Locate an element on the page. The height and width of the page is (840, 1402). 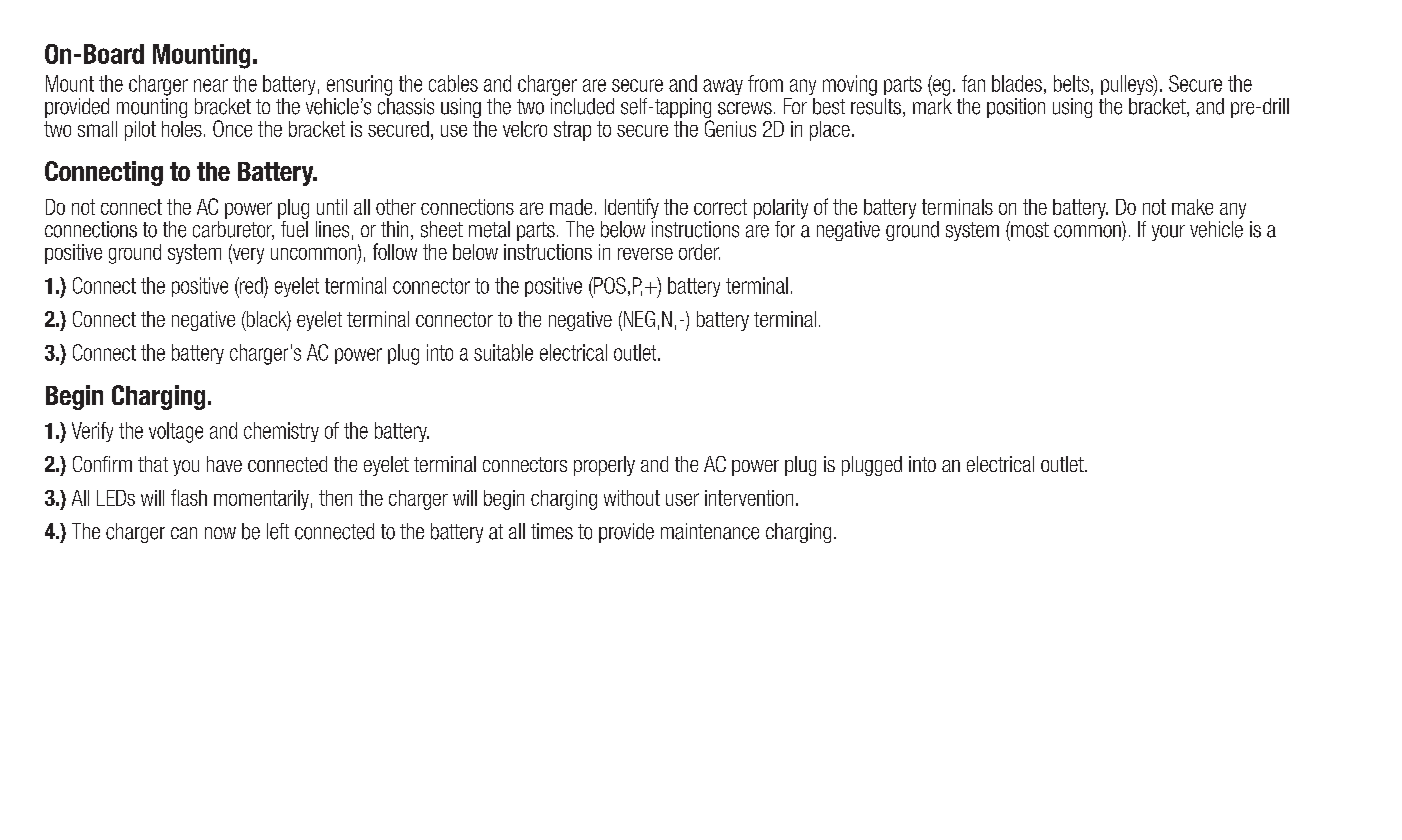
carburetor is located at coordinates (233, 230).
